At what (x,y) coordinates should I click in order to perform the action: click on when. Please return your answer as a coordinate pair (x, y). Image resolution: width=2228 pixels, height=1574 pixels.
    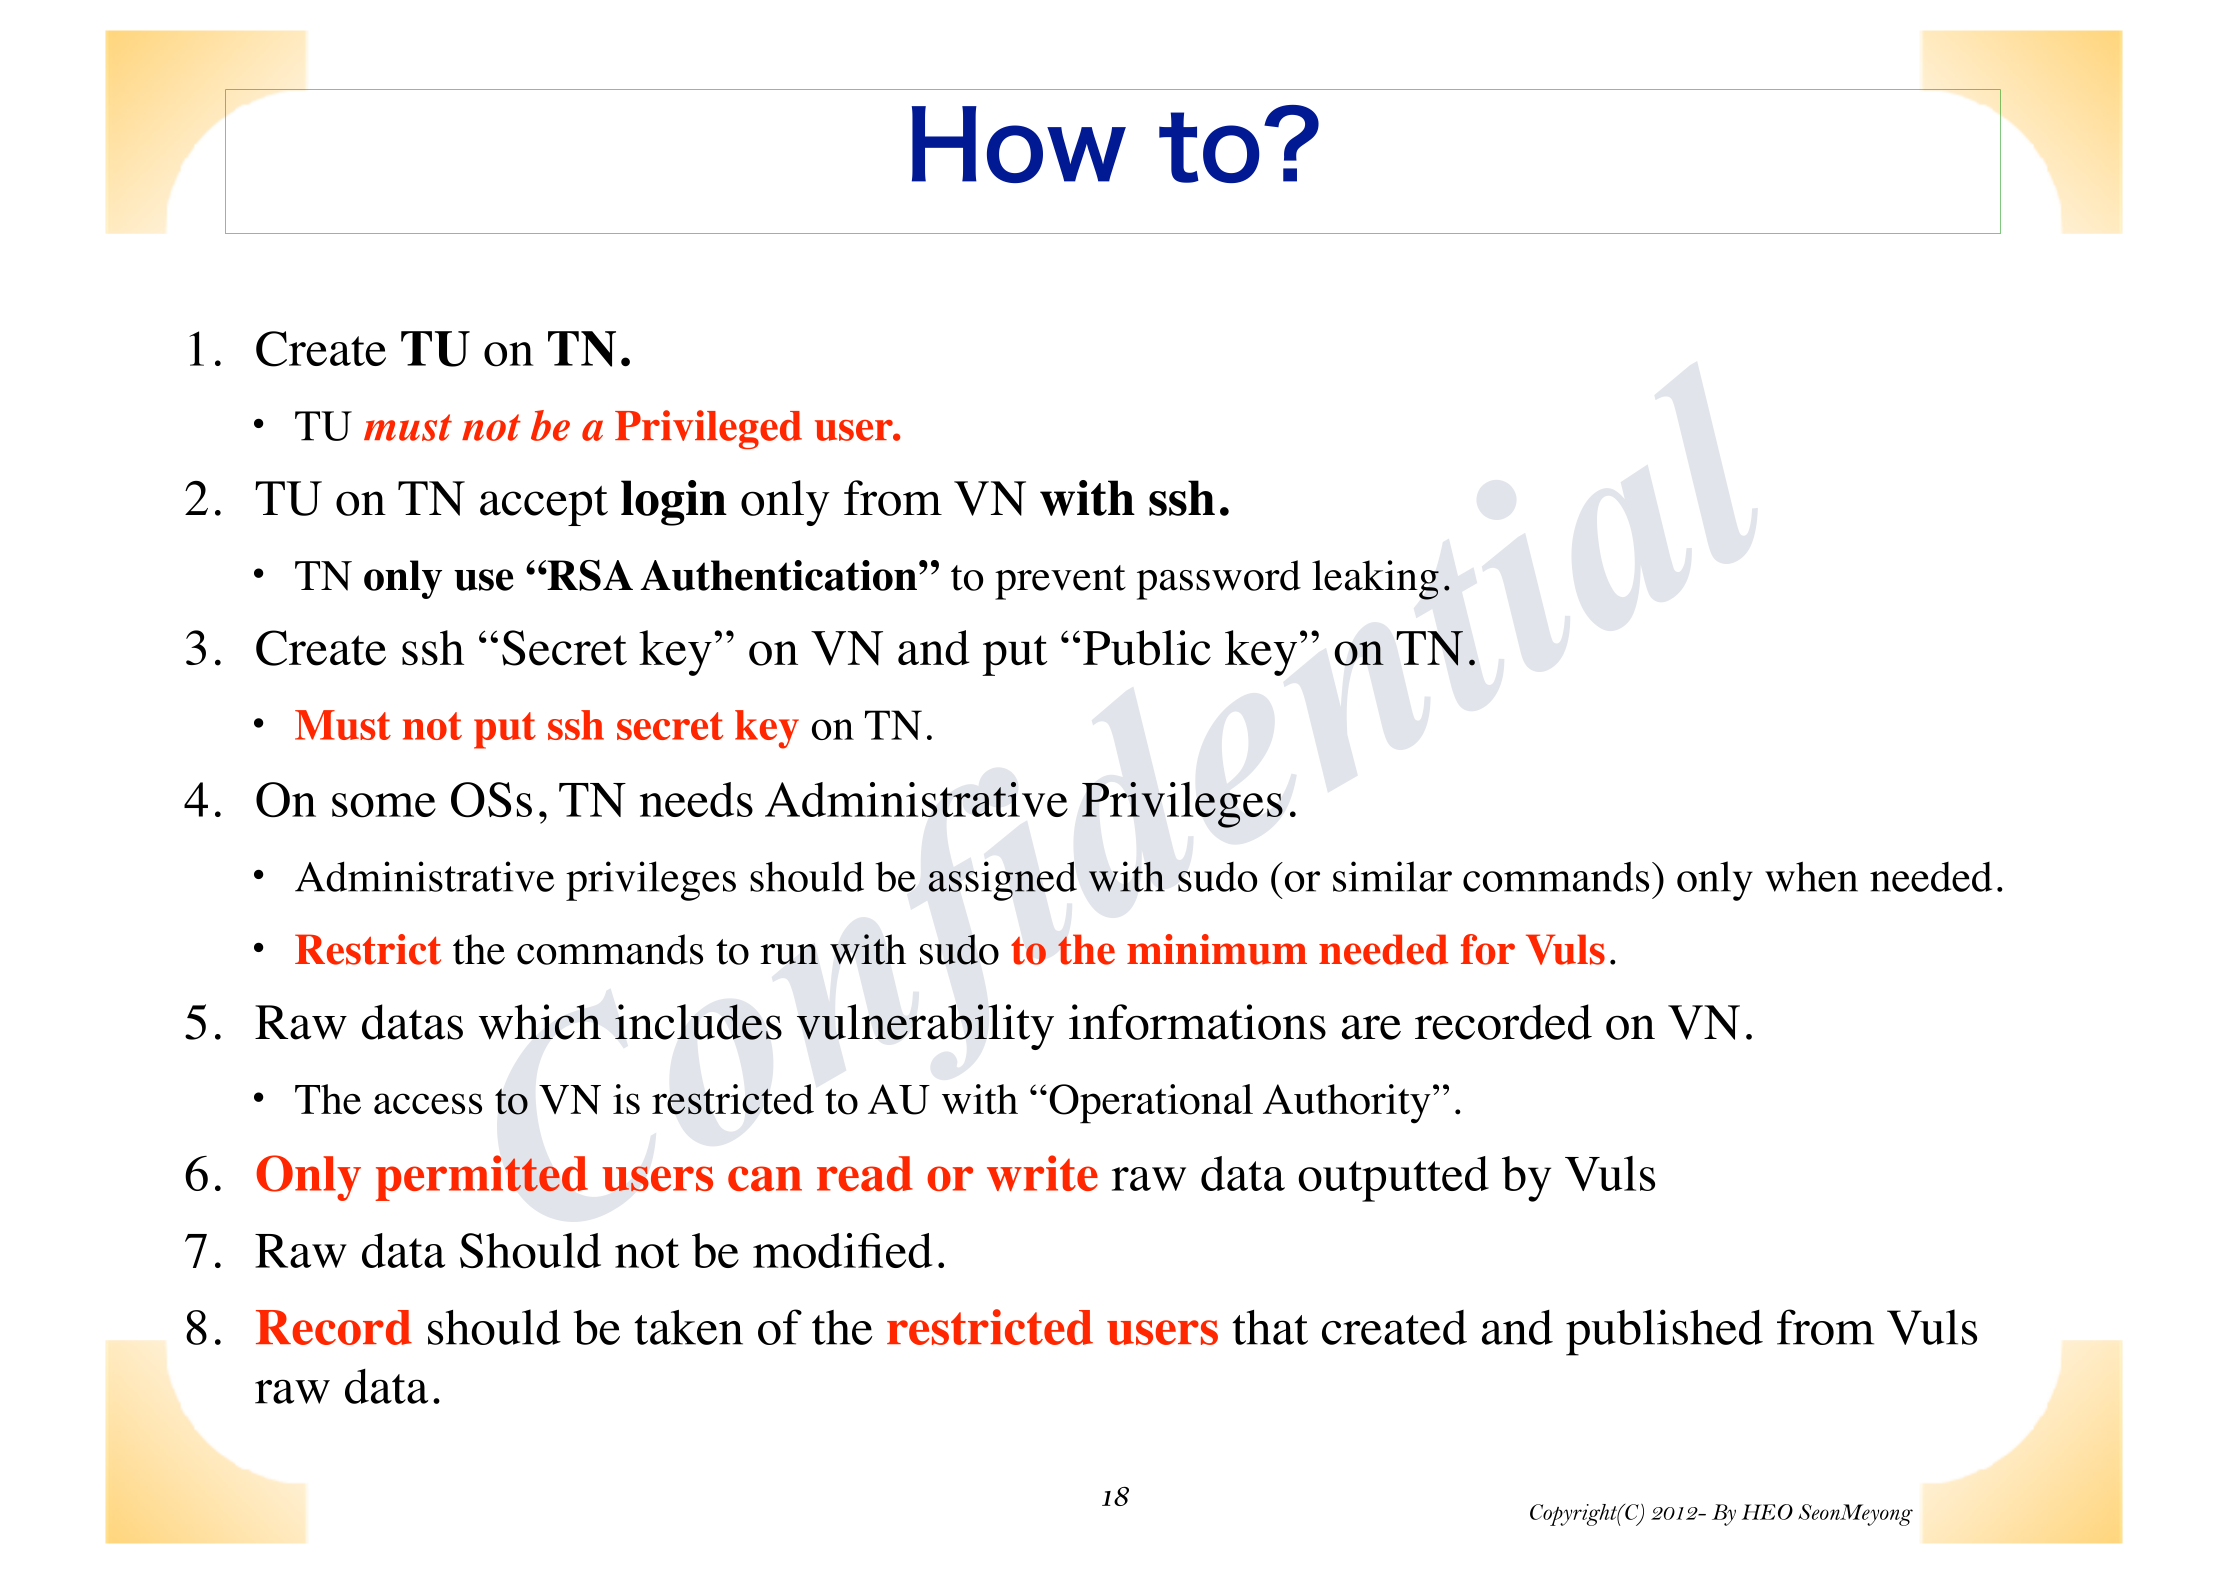
    Looking at the image, I should click on (1811, 876).
